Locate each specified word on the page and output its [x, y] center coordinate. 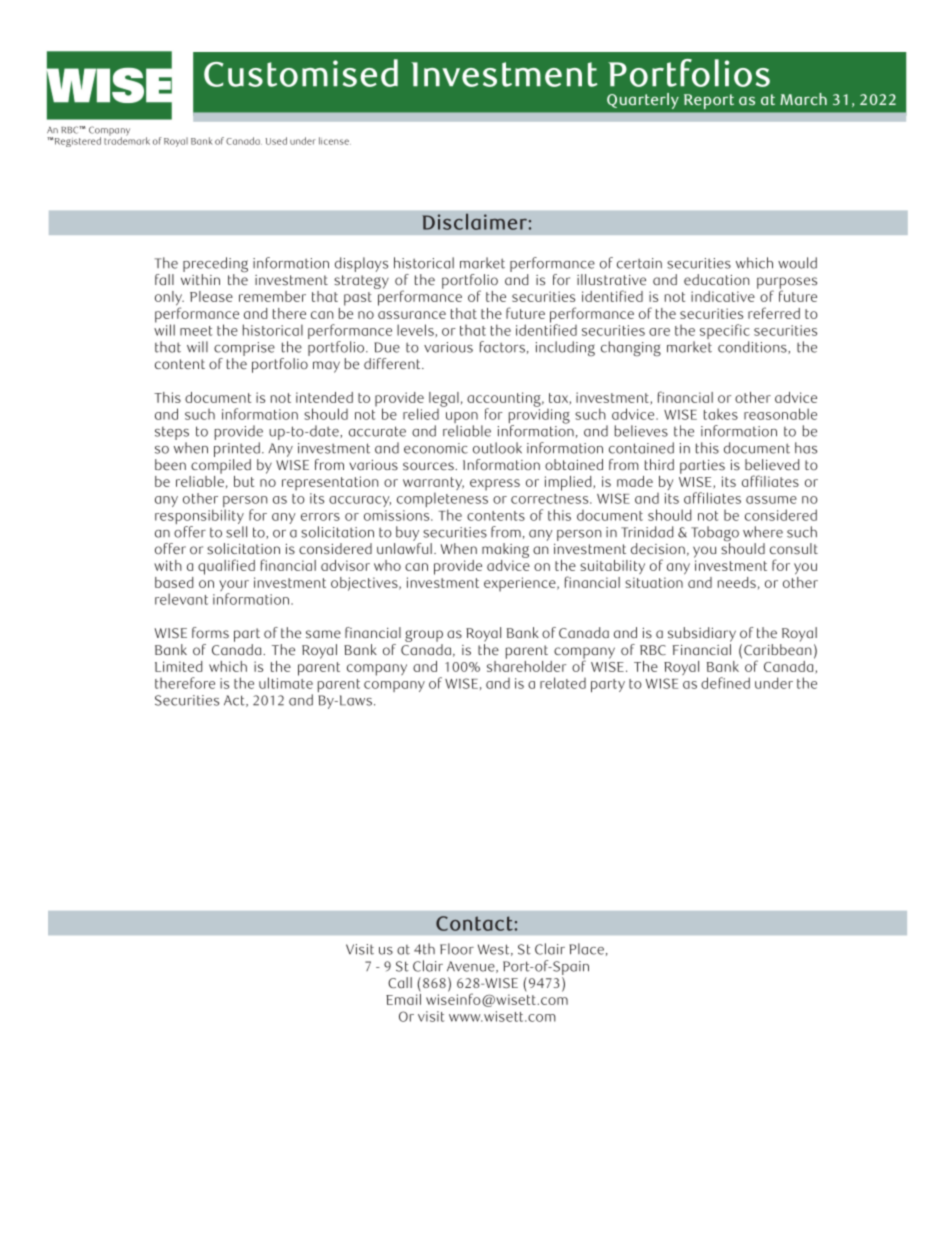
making [505, 552]
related [563, 683]
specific [725, 333]
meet [196, 331]
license [335, 141]
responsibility [199, 518]
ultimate [286, 682]
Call [400, 982]
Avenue [472, 967]
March [803, 99]
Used [276, 141]
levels [416, 330]
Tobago [715, 535]
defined [725, 683]
